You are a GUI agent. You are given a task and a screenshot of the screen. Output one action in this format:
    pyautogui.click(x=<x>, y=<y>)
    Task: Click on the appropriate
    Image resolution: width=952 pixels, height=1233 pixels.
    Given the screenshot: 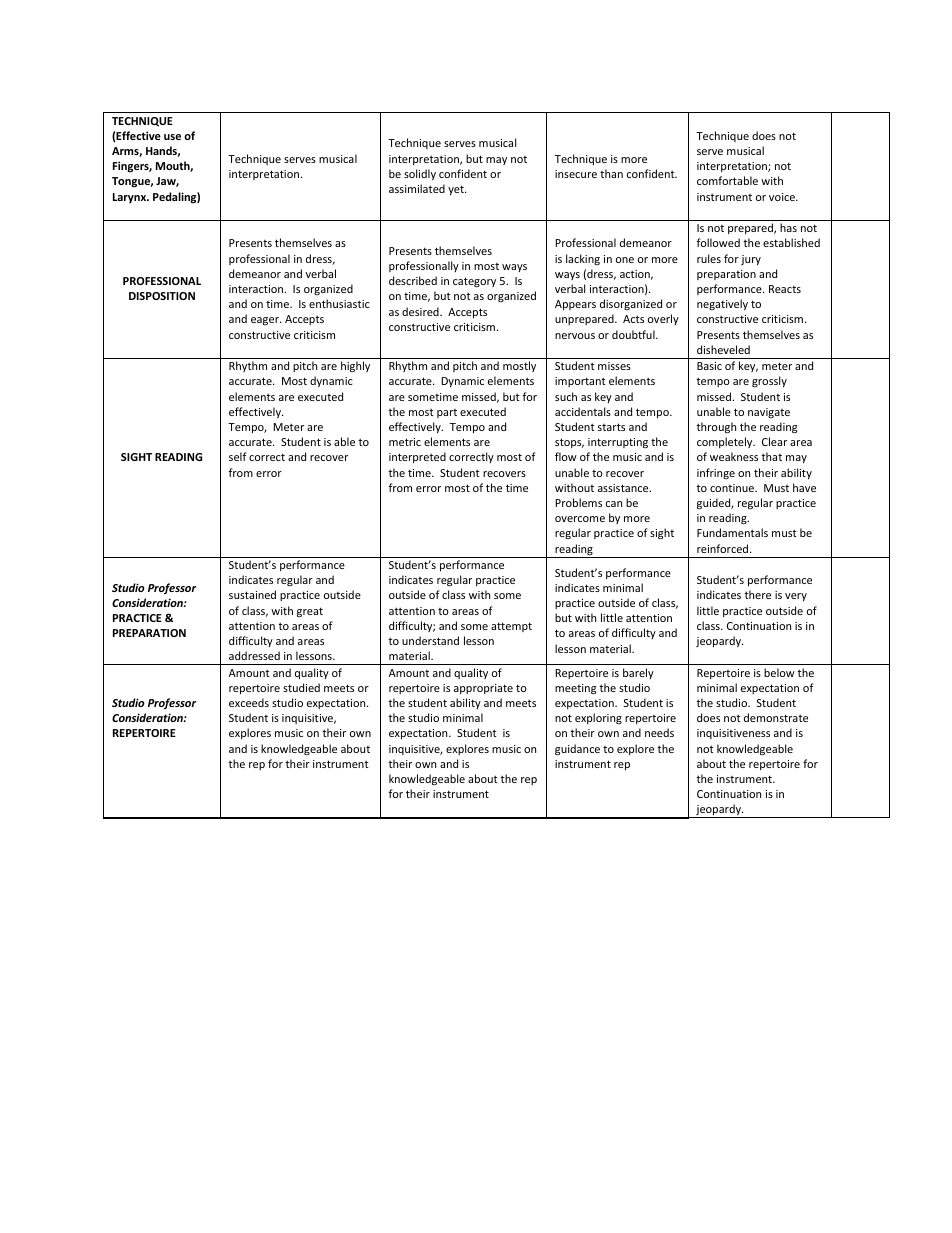 What is the action you would take?
    pyautogui.click(x=483, y=689)
